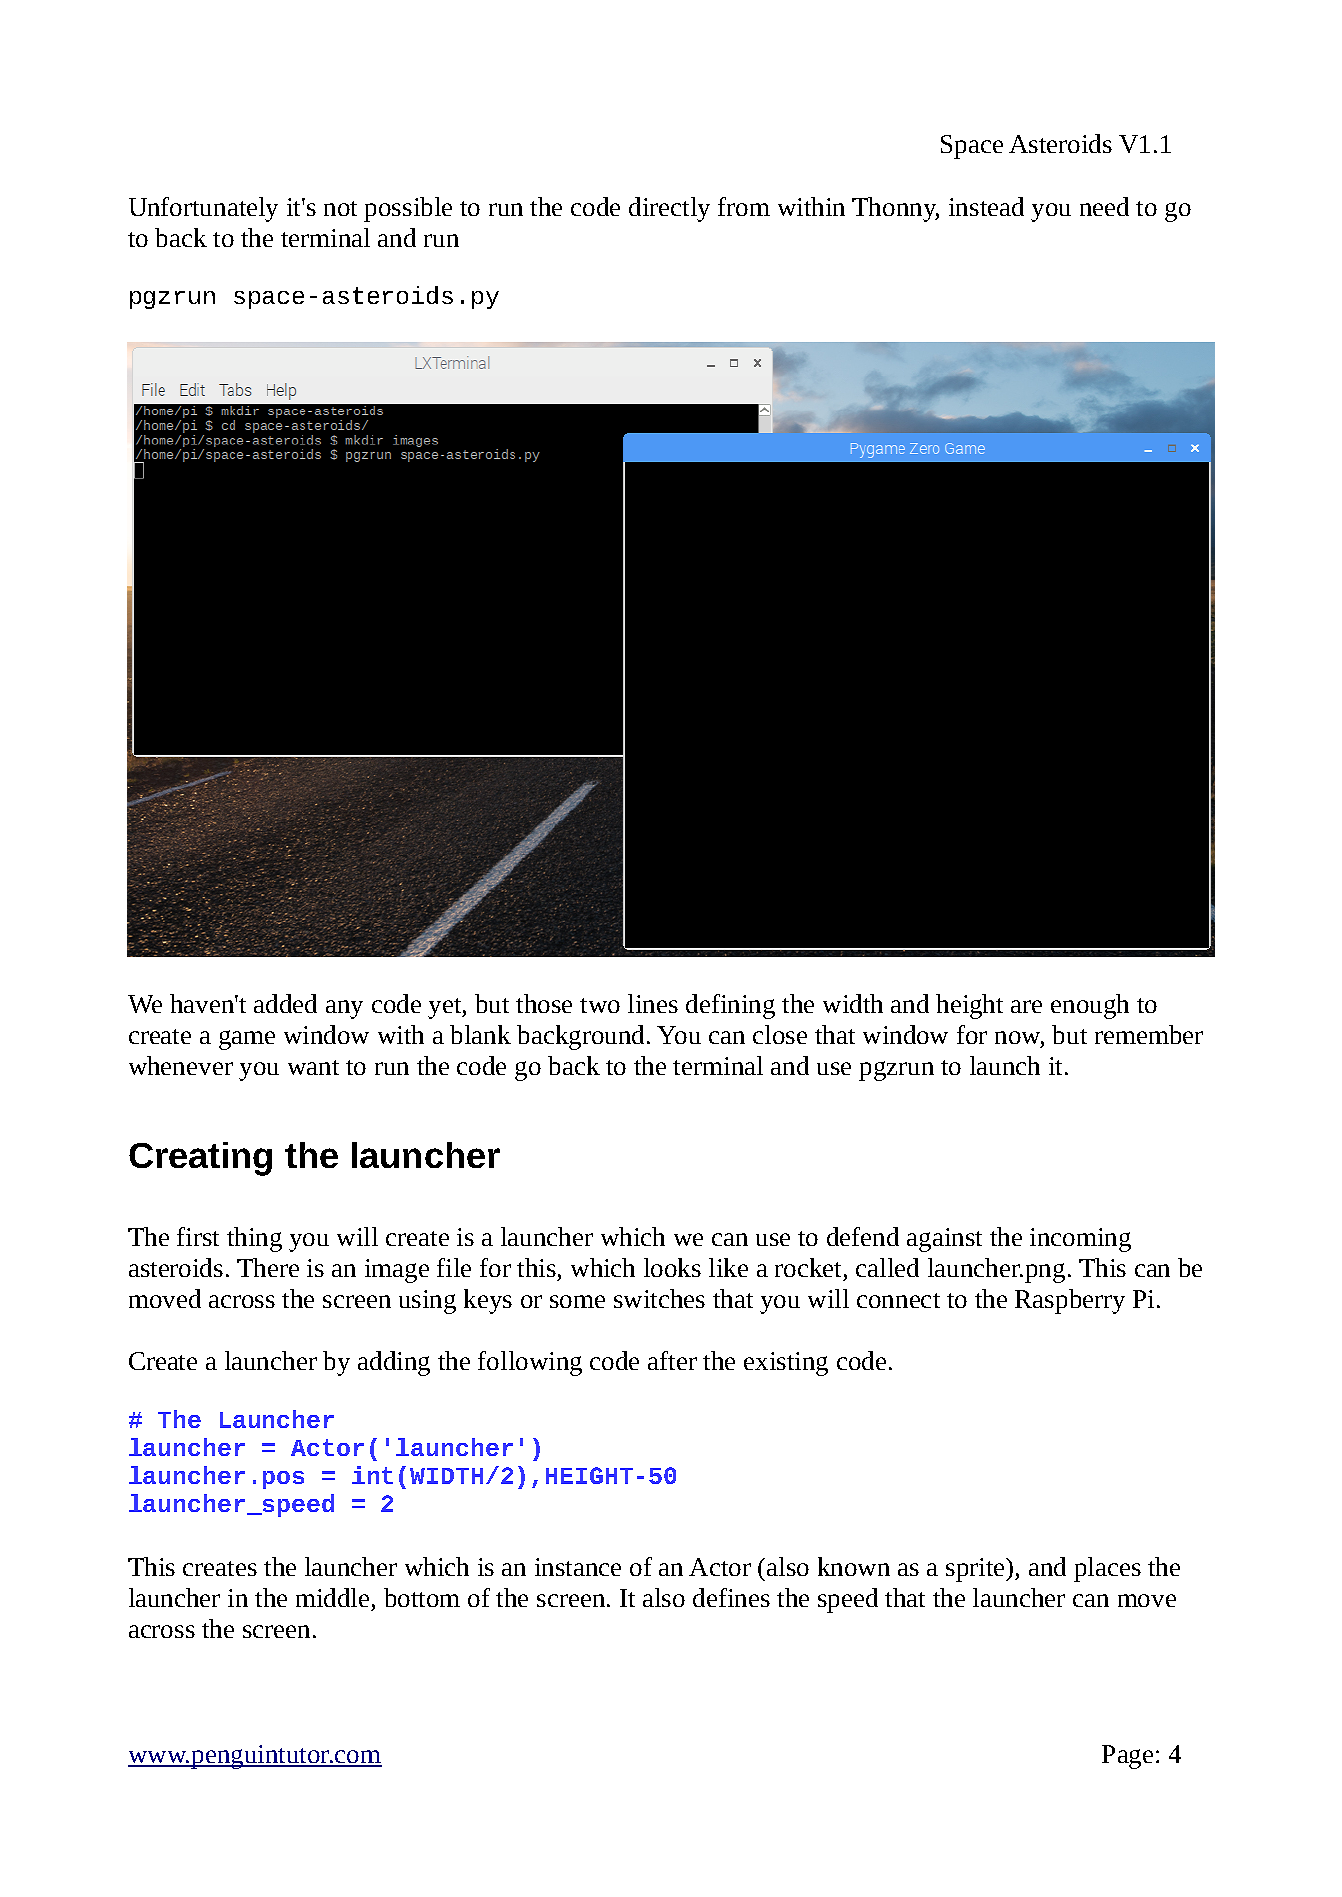  Describe the element at coordinates (1127, 1757) in the document. I see `Page` at that location.
